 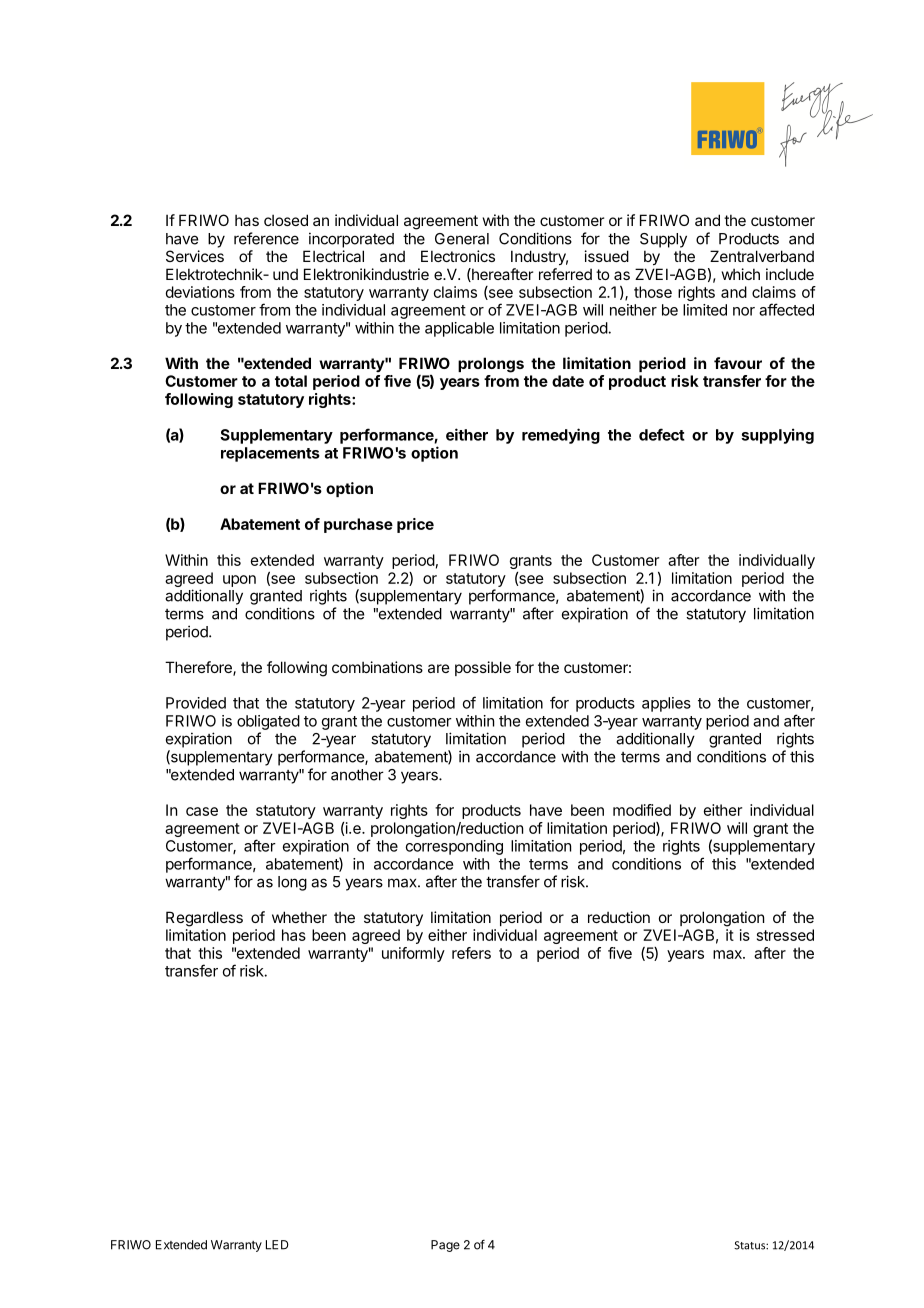 What do you see at coordinates (666, 704) in the document?
I see `applies` at bounding box center [666, 704].
